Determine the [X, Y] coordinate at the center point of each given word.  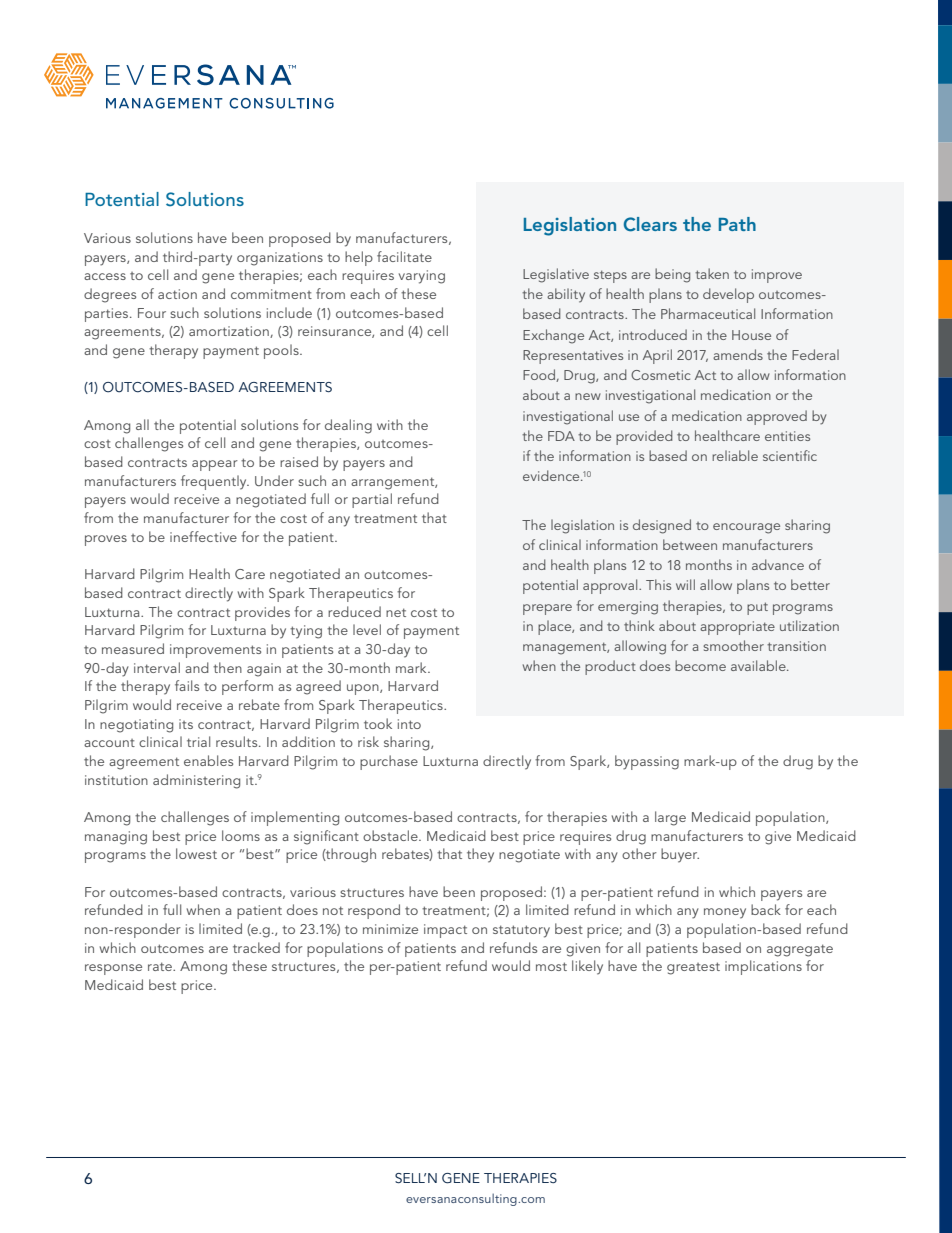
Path [737, 224]
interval [157, 667]
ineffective [203, 536]
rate [161, 966]
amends [738, 354]
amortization [230, 332]
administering [196, 781]
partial [372, 500]
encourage [746, 528]
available [759, 665]
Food [540, 375]
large [670, 818]
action [177, 294]
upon [364, 689]
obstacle [391, 835]
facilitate [404, 256]
